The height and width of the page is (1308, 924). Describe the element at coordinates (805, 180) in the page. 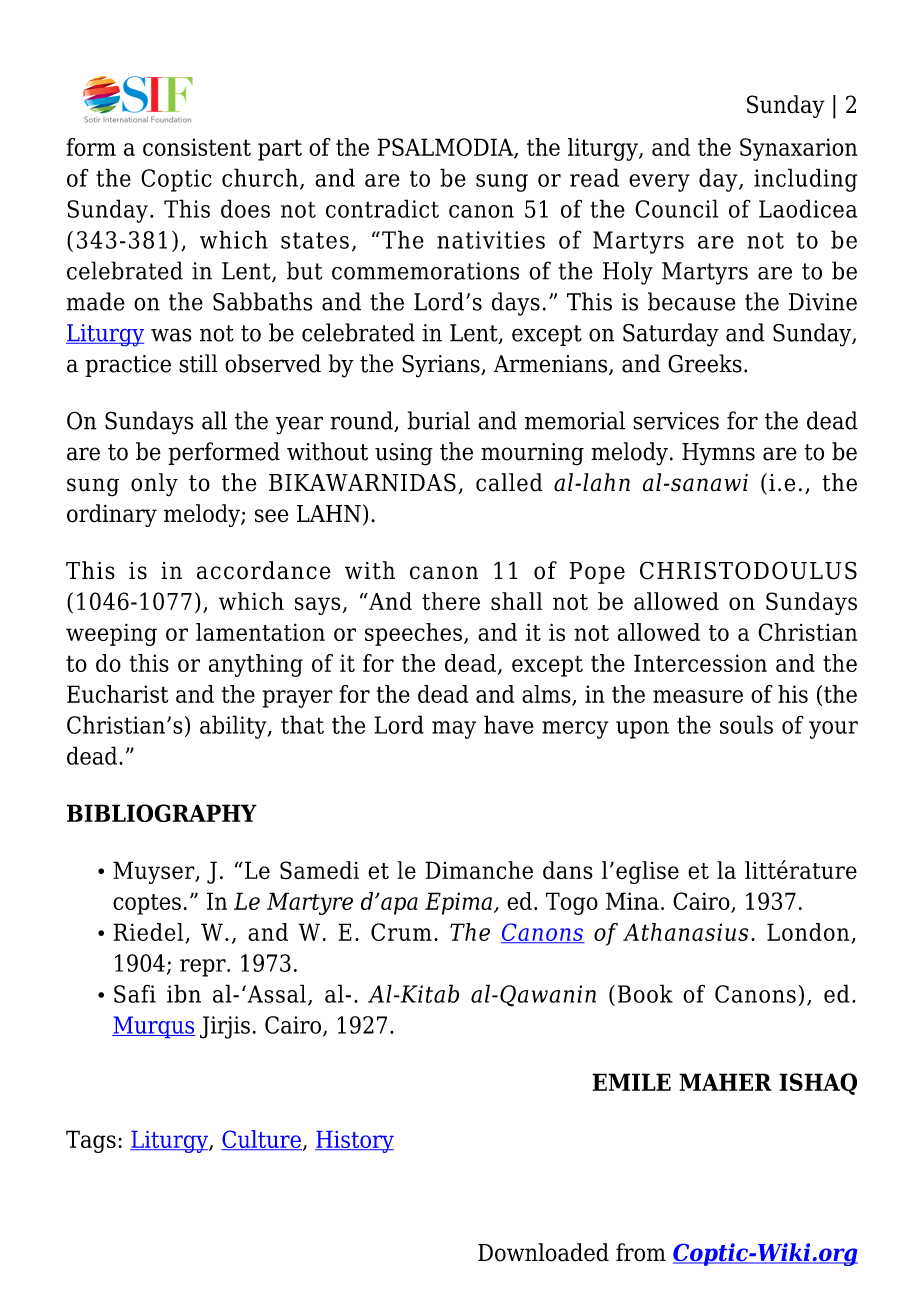

I see `including` at that location.
